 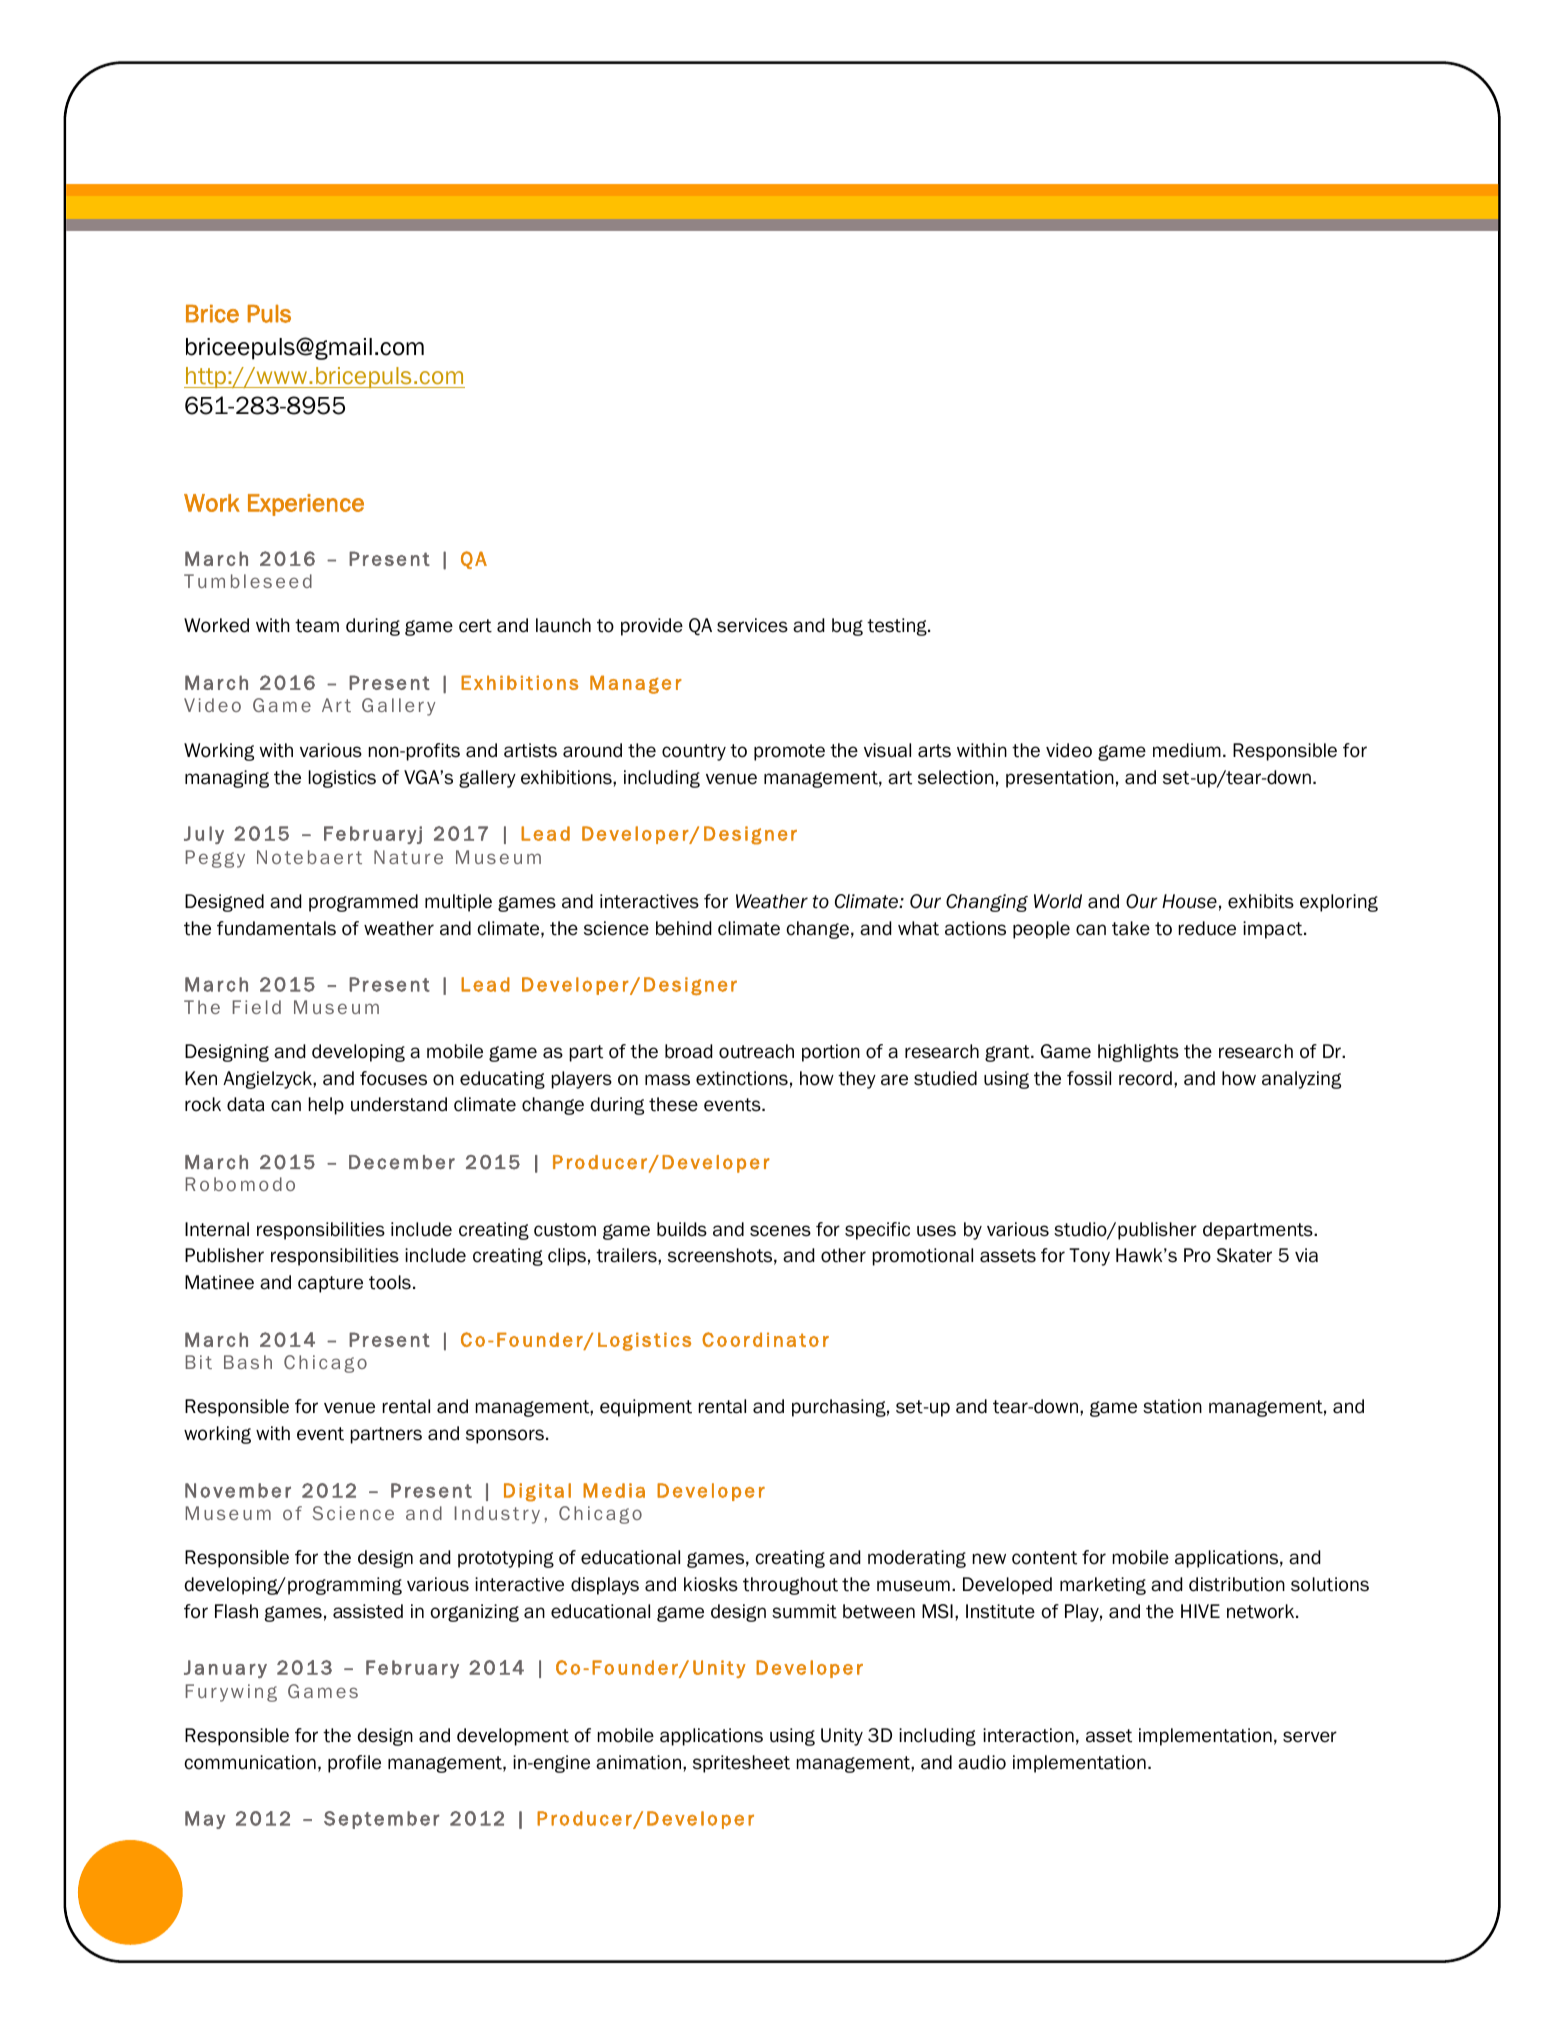 What do you see at coordinates (1172, 1406) in the screenshot?
I see `station` at bounding box center [1172, 1406].
